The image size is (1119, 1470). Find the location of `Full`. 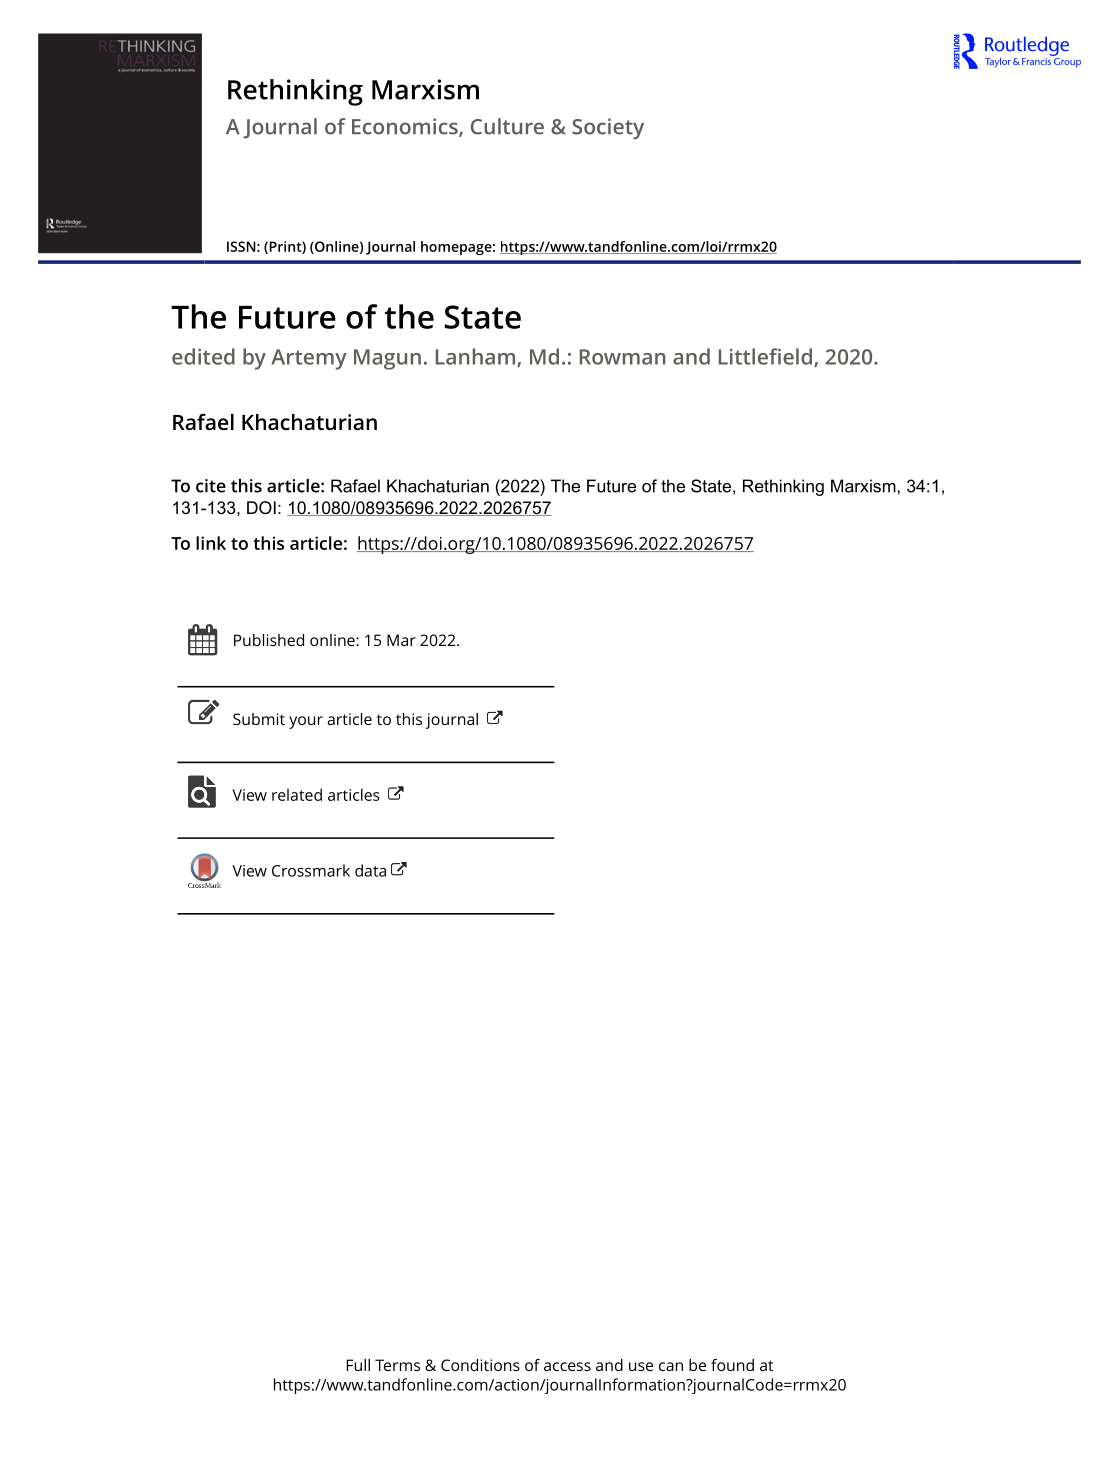

Full is located at coordinates (358, 1365).
